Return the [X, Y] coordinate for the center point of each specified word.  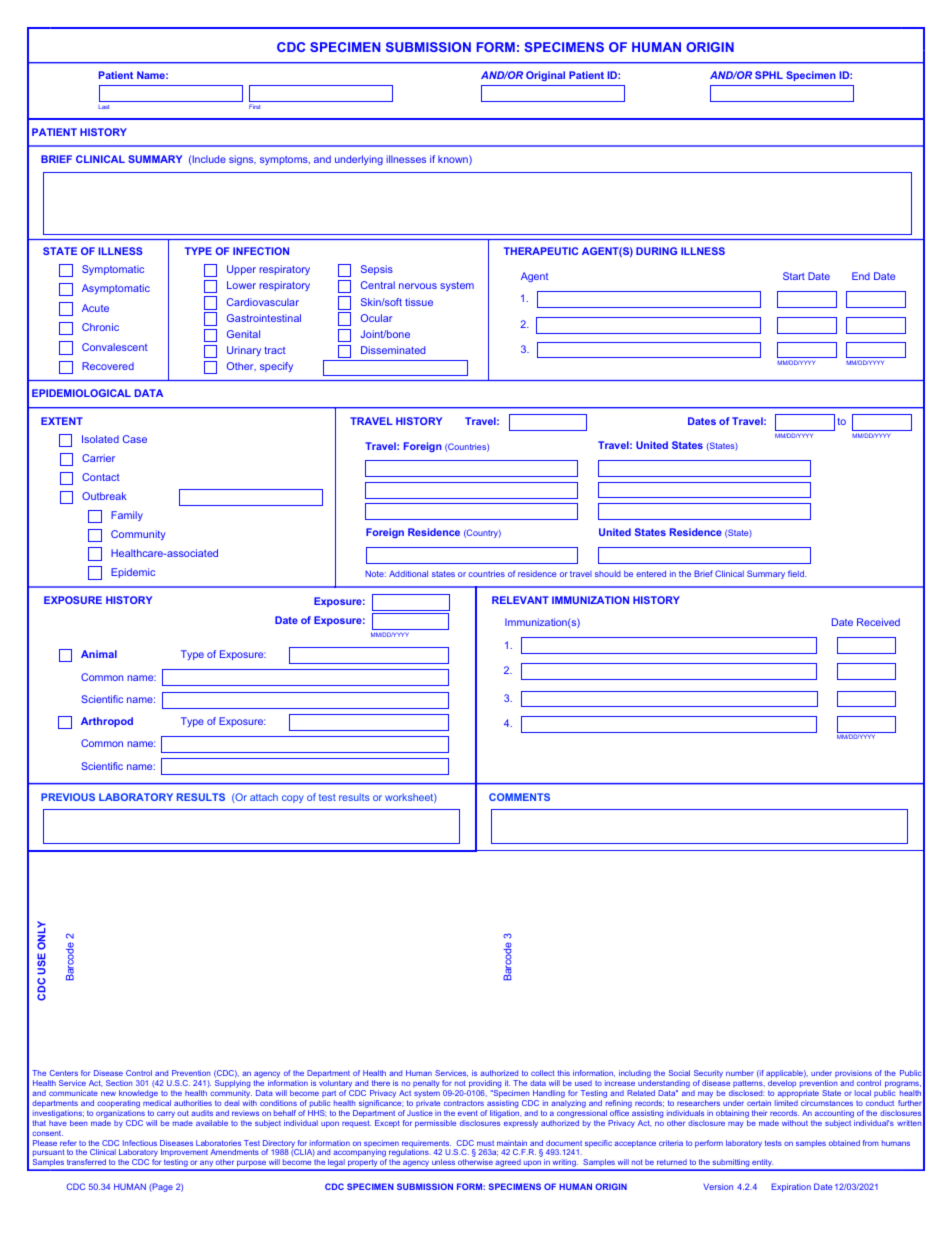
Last [104, 107]
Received [878, 622]
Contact [101, 477]
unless [443, 1162]
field [797, 573]
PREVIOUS [68, 797]
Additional [408, 573]
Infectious [140, 1143]
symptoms [285, 160]
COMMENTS [519, 797]
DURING [656, 251]
